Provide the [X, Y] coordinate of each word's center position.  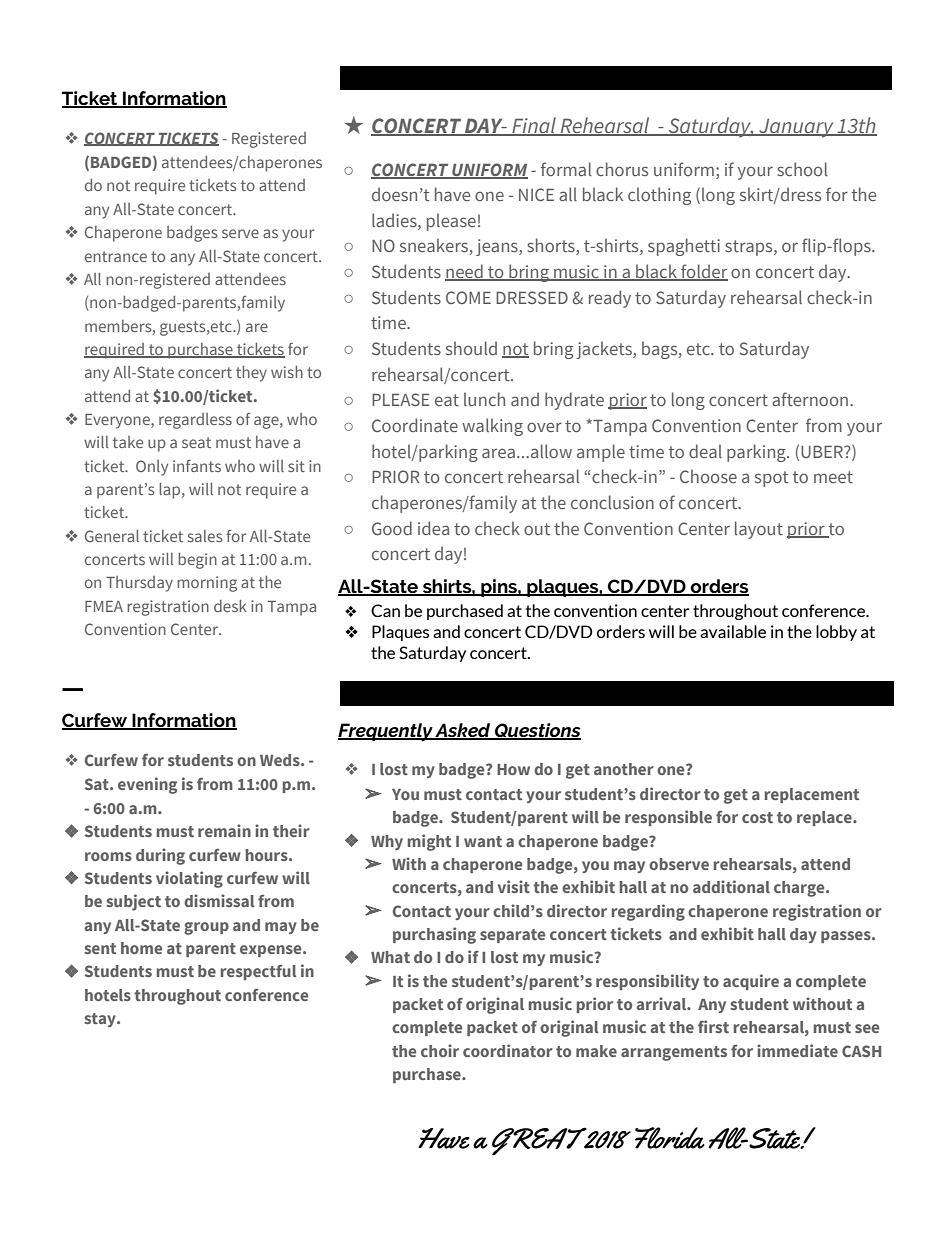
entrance [116, 256]
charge [800, 889]
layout [759, 530]
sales [205, 536]
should [471, 348]
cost [757, 817]
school [802, 169]
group [206, 928]
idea [433, 528]
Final [534, 126]
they [251, 374]
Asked [463, 731]
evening [147, 785]
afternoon [810, 399]
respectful [259, 972]
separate [512, 936]
